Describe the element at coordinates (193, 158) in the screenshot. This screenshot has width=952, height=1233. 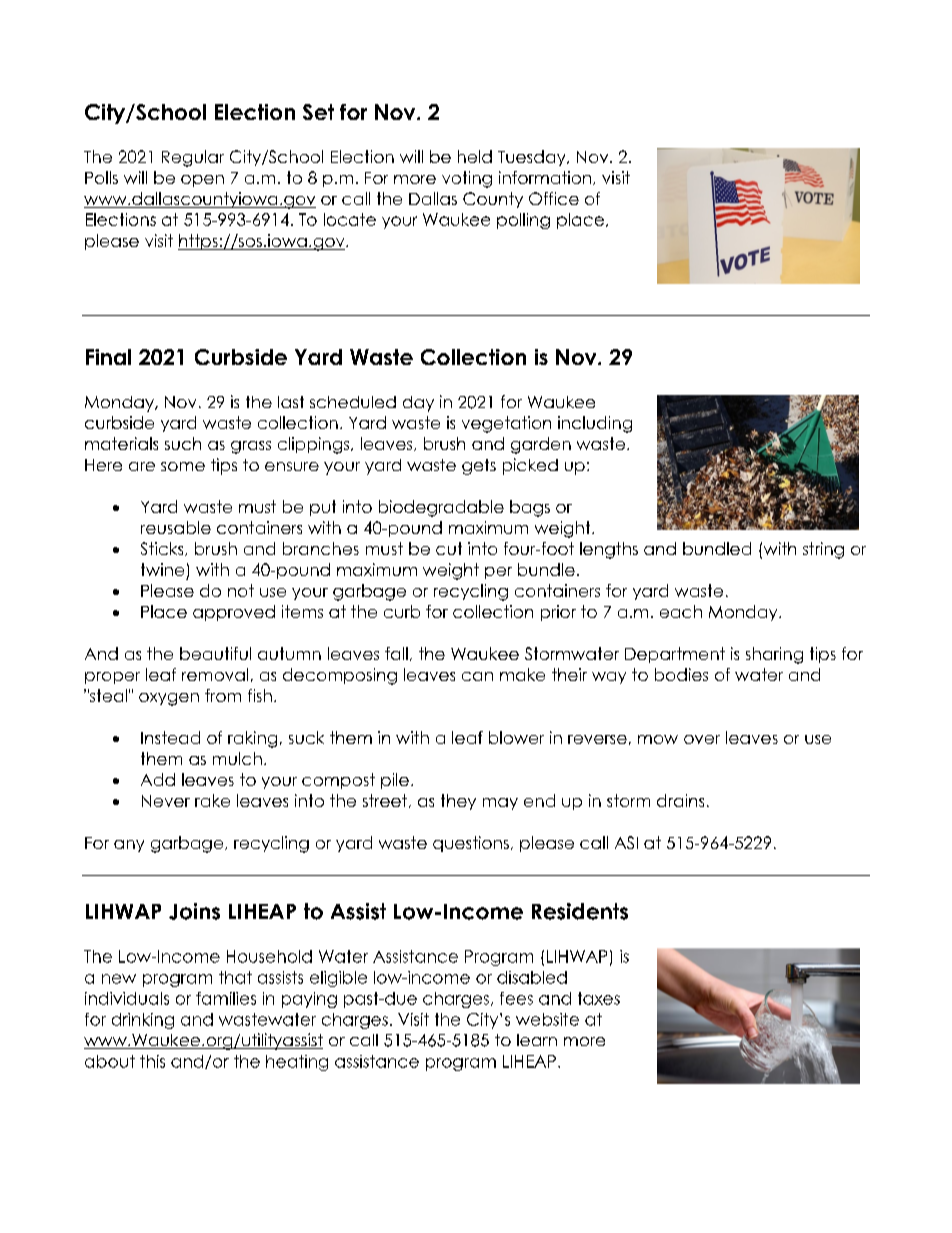
I see `Regular` at that location.
